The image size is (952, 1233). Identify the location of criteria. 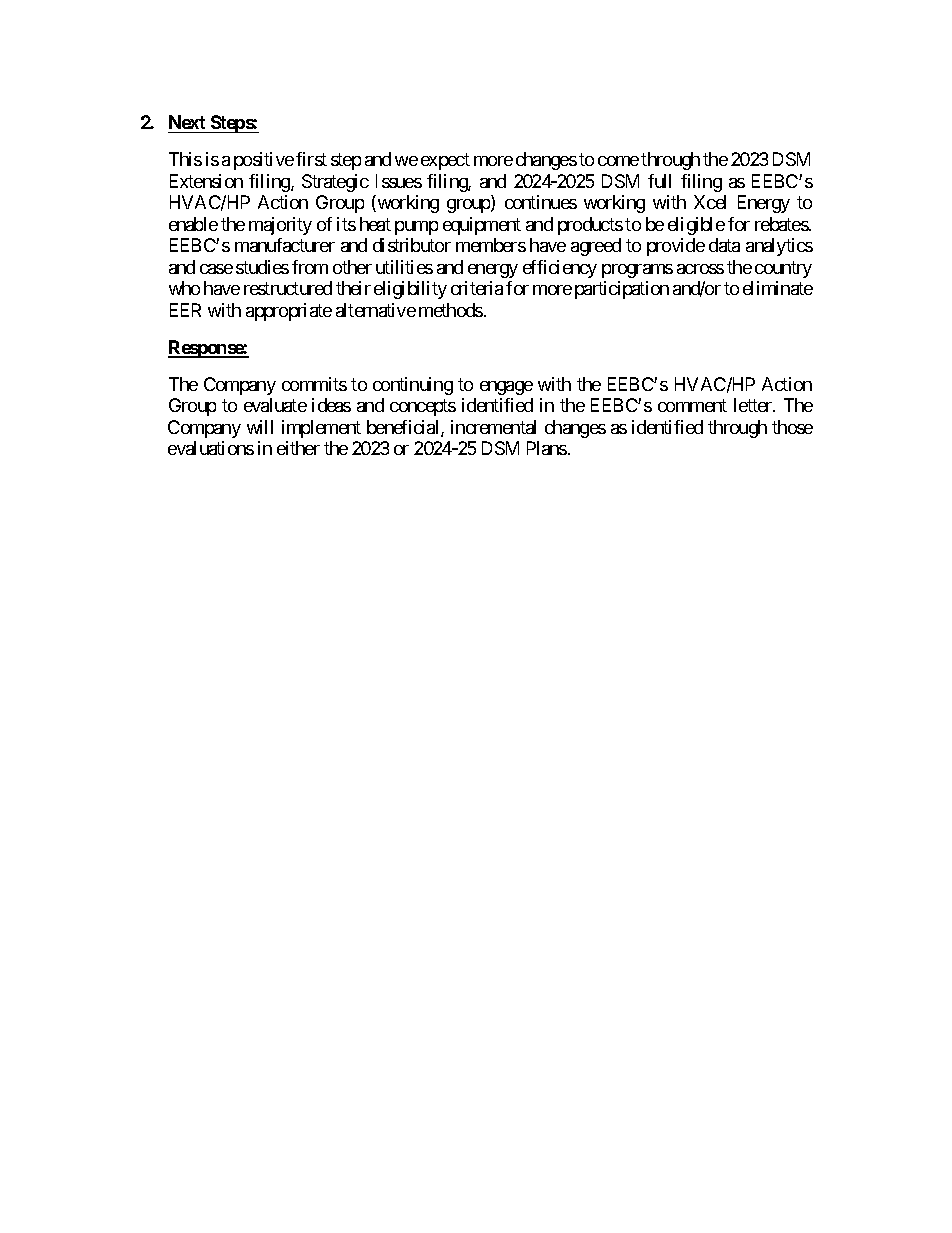
(477, 288).
